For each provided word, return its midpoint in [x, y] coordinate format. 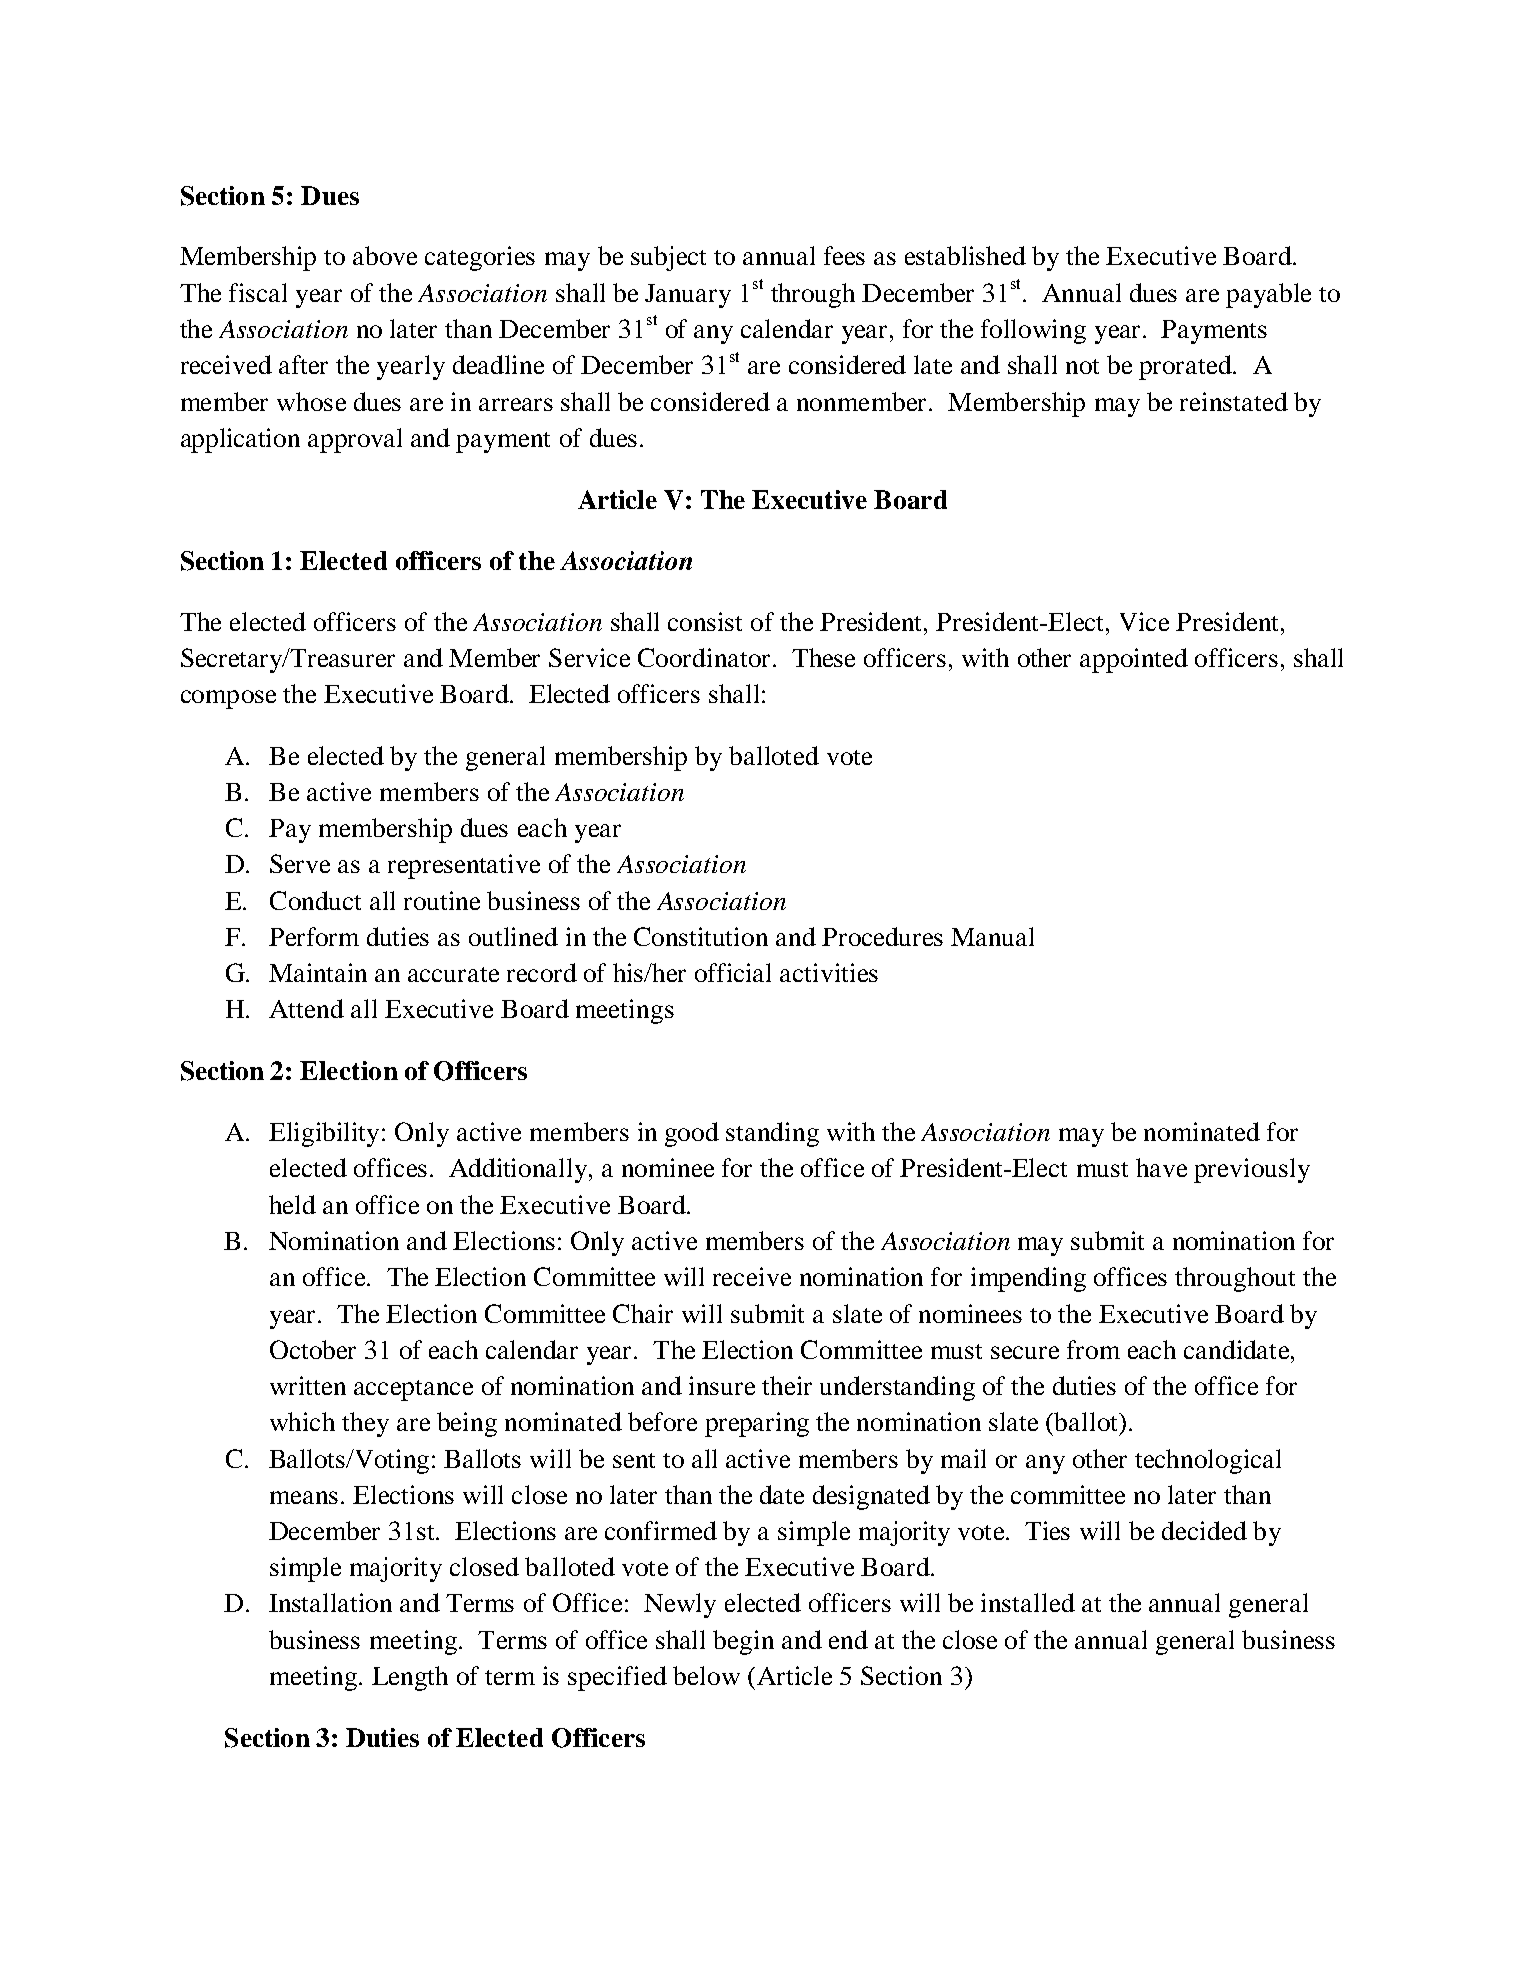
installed [1028, 1602]
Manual [992, 936]
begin [743, 1642]
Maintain [318, 972]
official [733, 972]
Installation [330, 1602]
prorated [1186, 367]
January [688, 296]
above [385, 255]
